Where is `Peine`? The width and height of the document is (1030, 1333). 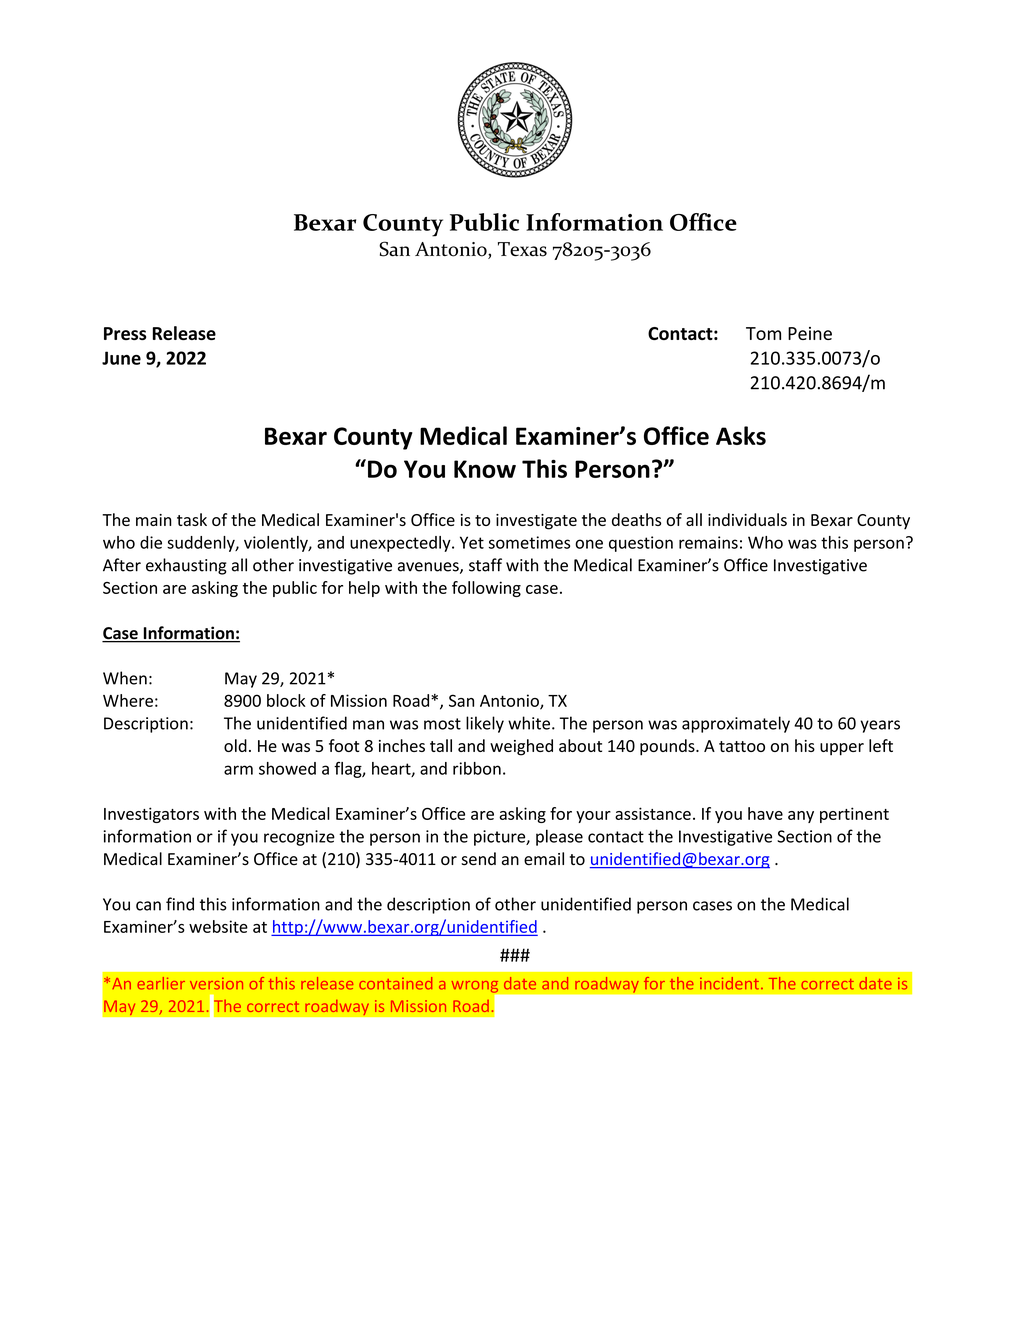 Peine is located at coordinates (810, 333).
